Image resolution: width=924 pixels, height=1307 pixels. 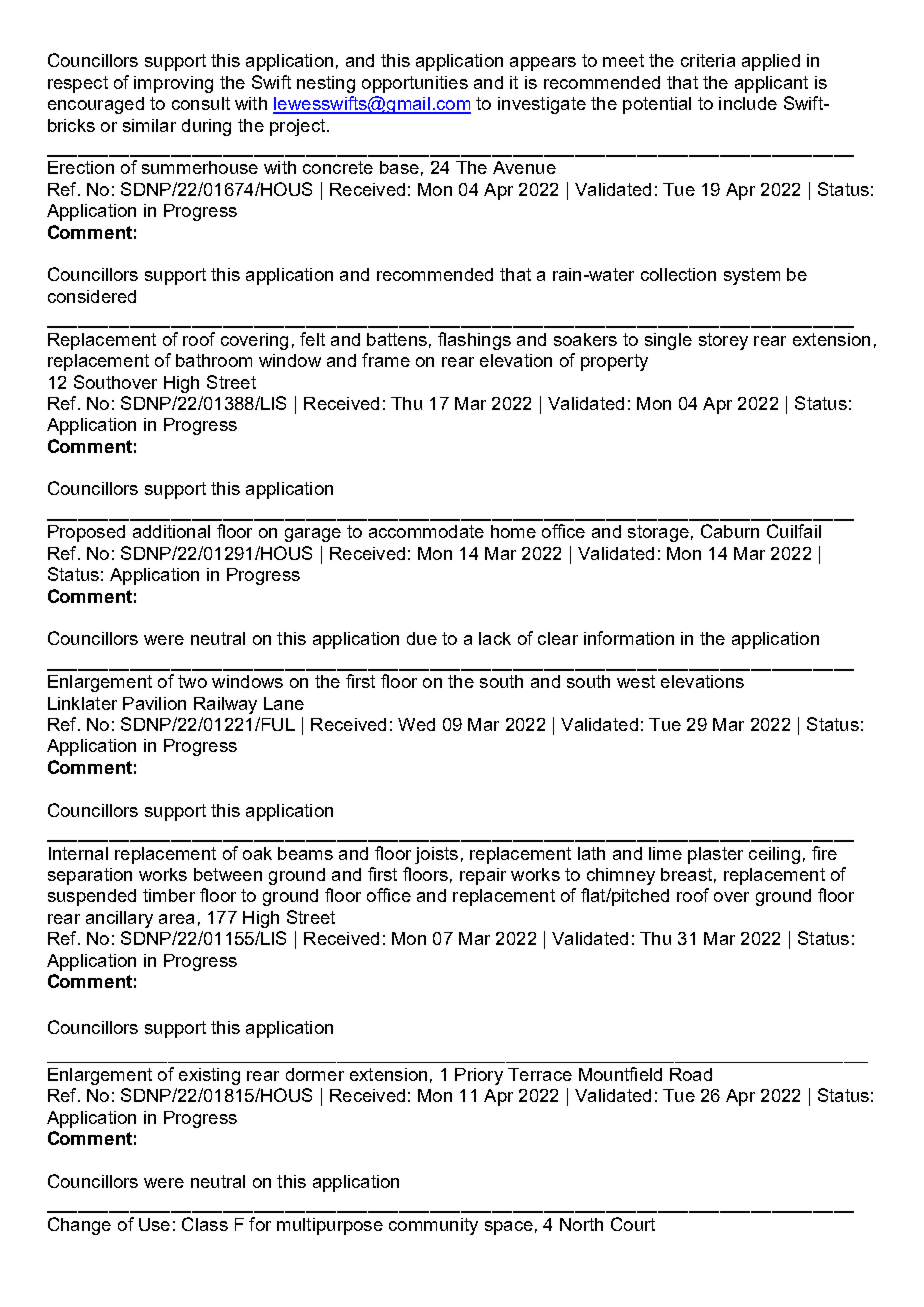 What do you see at coordinates (686, 874) in the document?
I see `breast` at bounding box center [686, 874].
